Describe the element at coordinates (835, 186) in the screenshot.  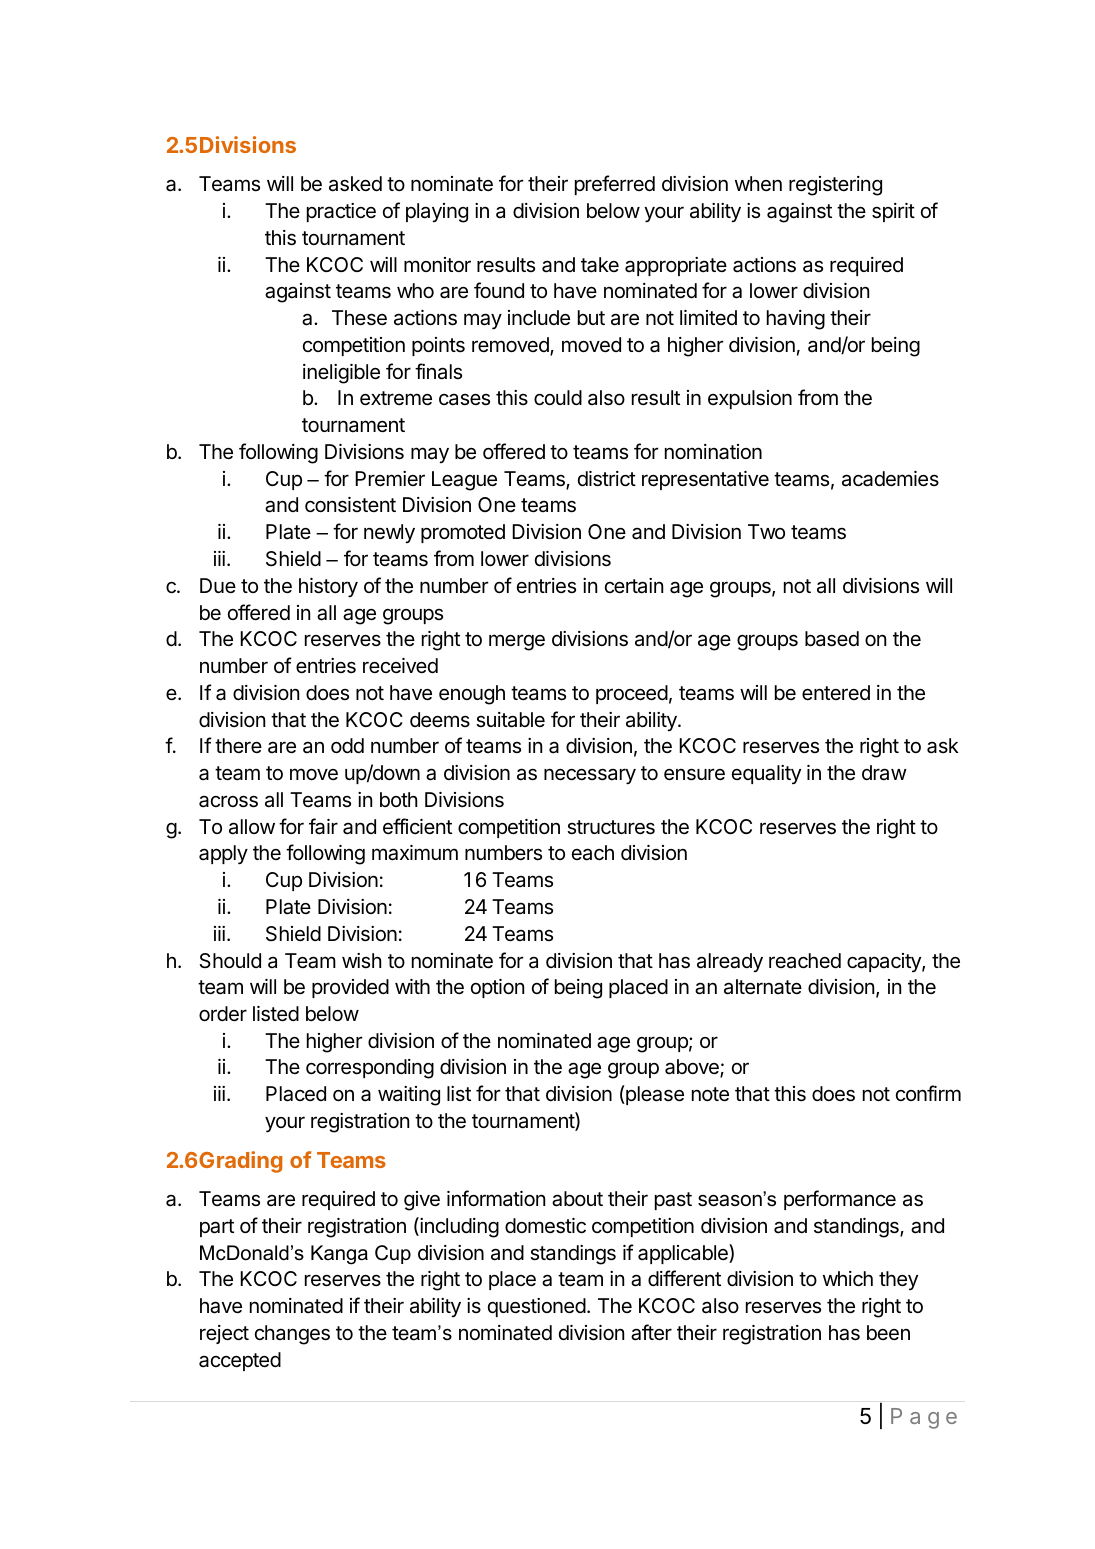
I see `registering` at that location.
